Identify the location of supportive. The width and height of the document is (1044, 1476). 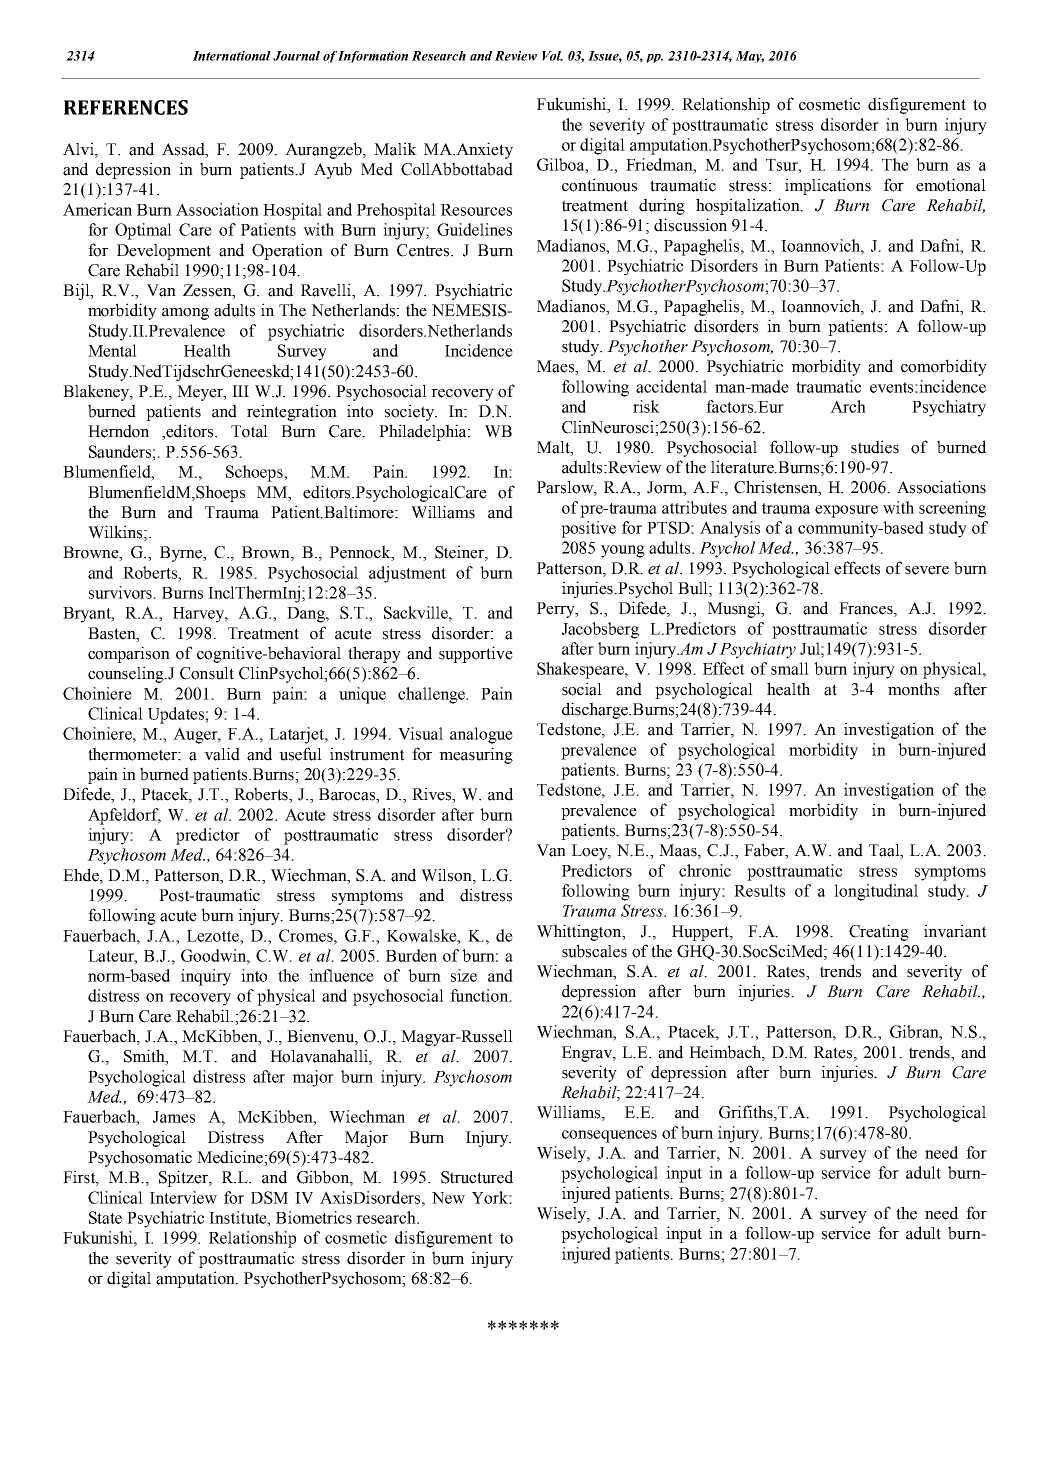
(476, 654).
